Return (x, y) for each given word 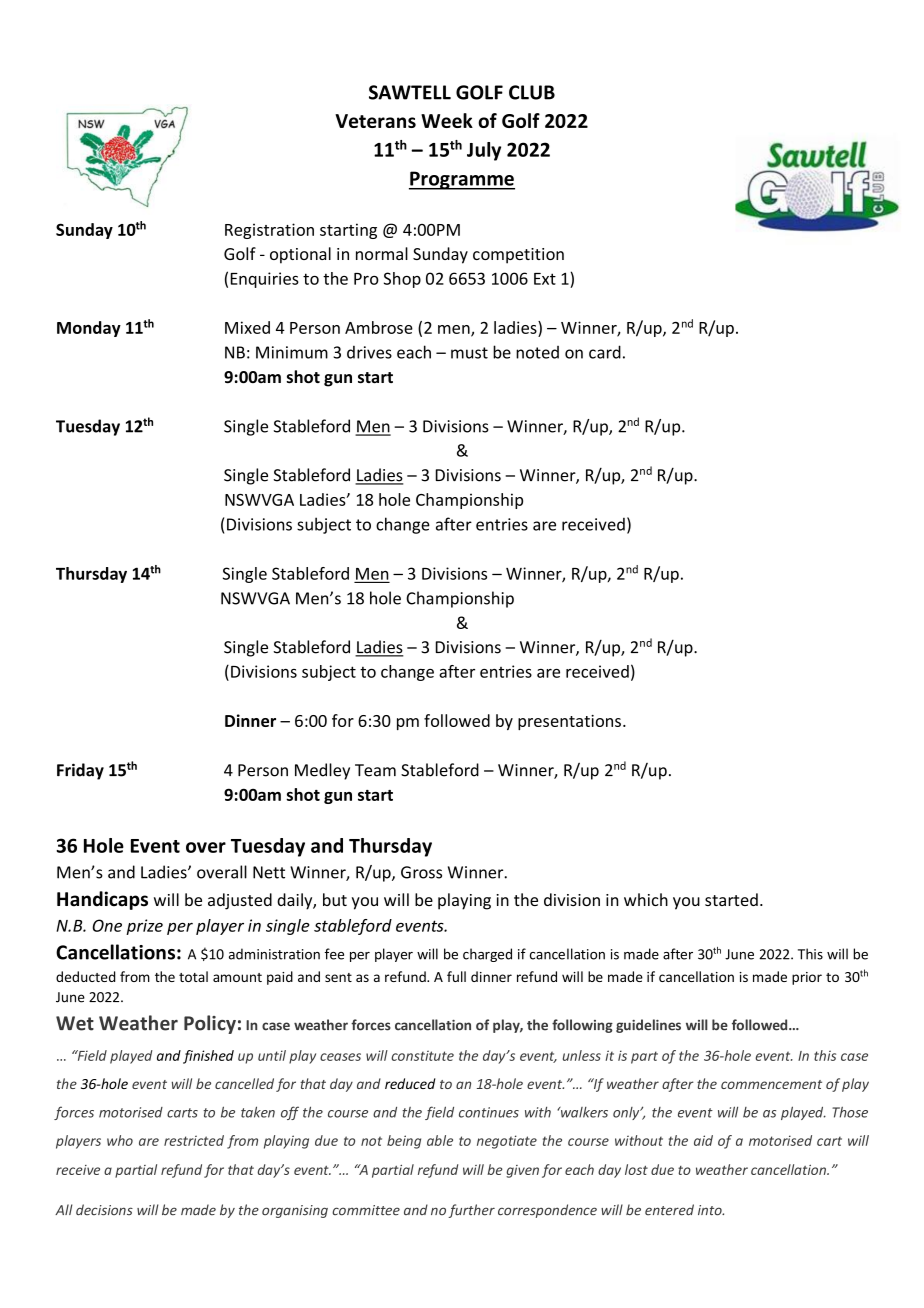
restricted (194, 1140)
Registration (269, 231)
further (471, 1211)
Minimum (292, 352)
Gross (421, 872)
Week (447, 120)
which (646, 899)
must (469, 353)
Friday (80, 771)
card (605, 352)
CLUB (532, 92)
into (711, 1210)
